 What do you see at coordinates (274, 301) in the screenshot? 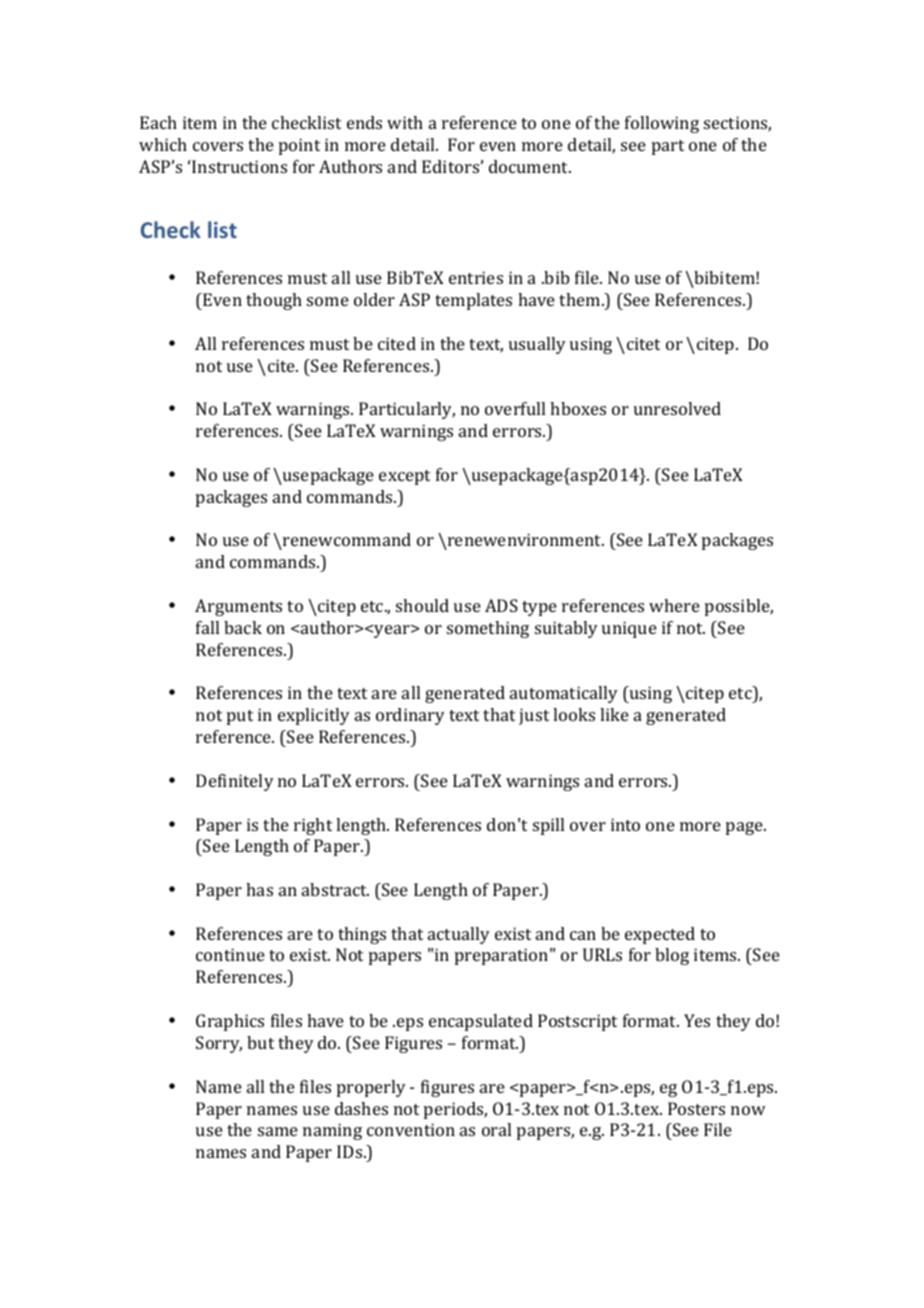
I see `though` at bounding box center [274, 301].
